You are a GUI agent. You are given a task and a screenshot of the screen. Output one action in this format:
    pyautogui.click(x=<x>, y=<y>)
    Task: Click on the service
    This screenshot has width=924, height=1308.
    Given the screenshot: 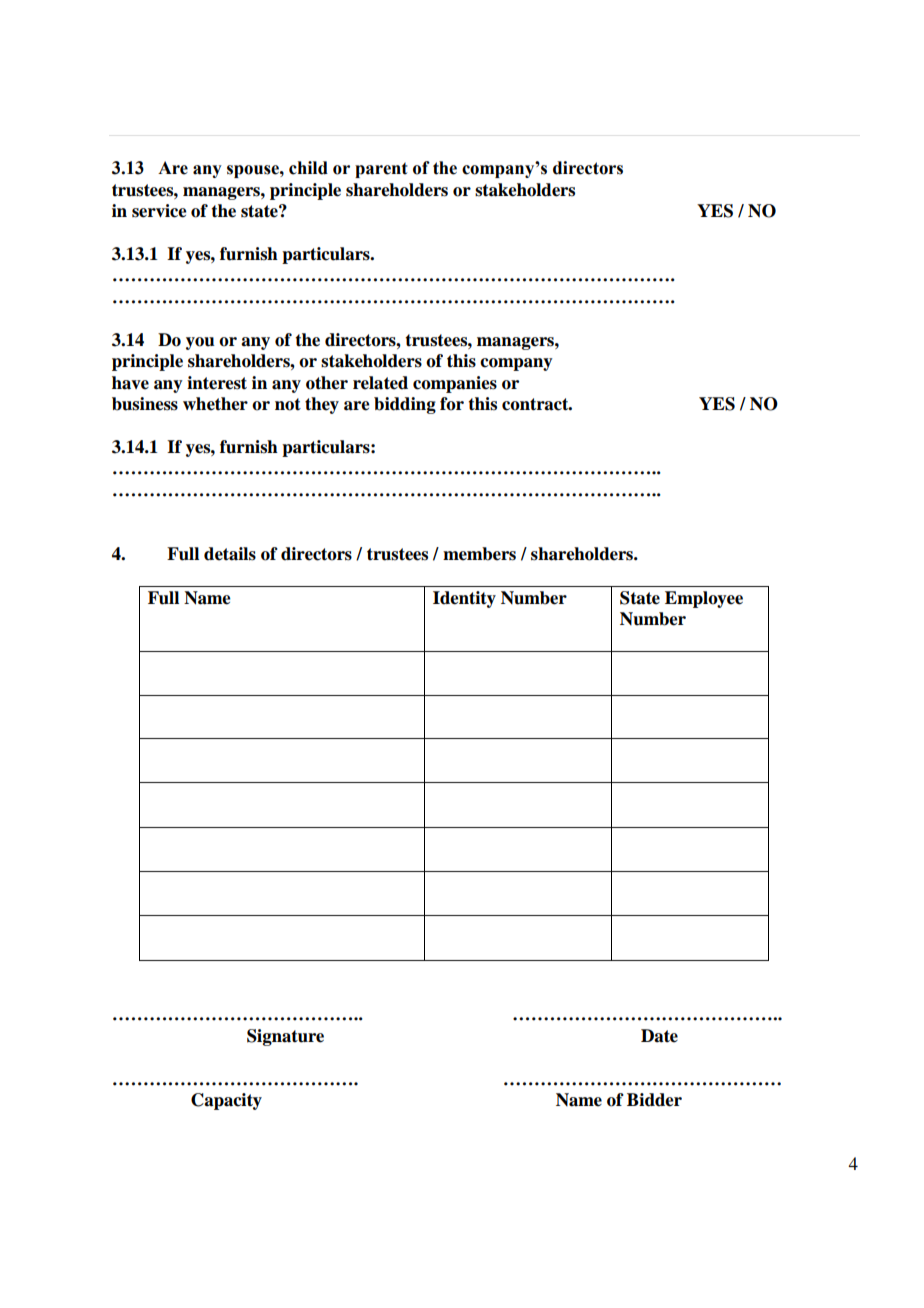 What is the action you would take?
    pyautogui.click(x=159, y=211)
